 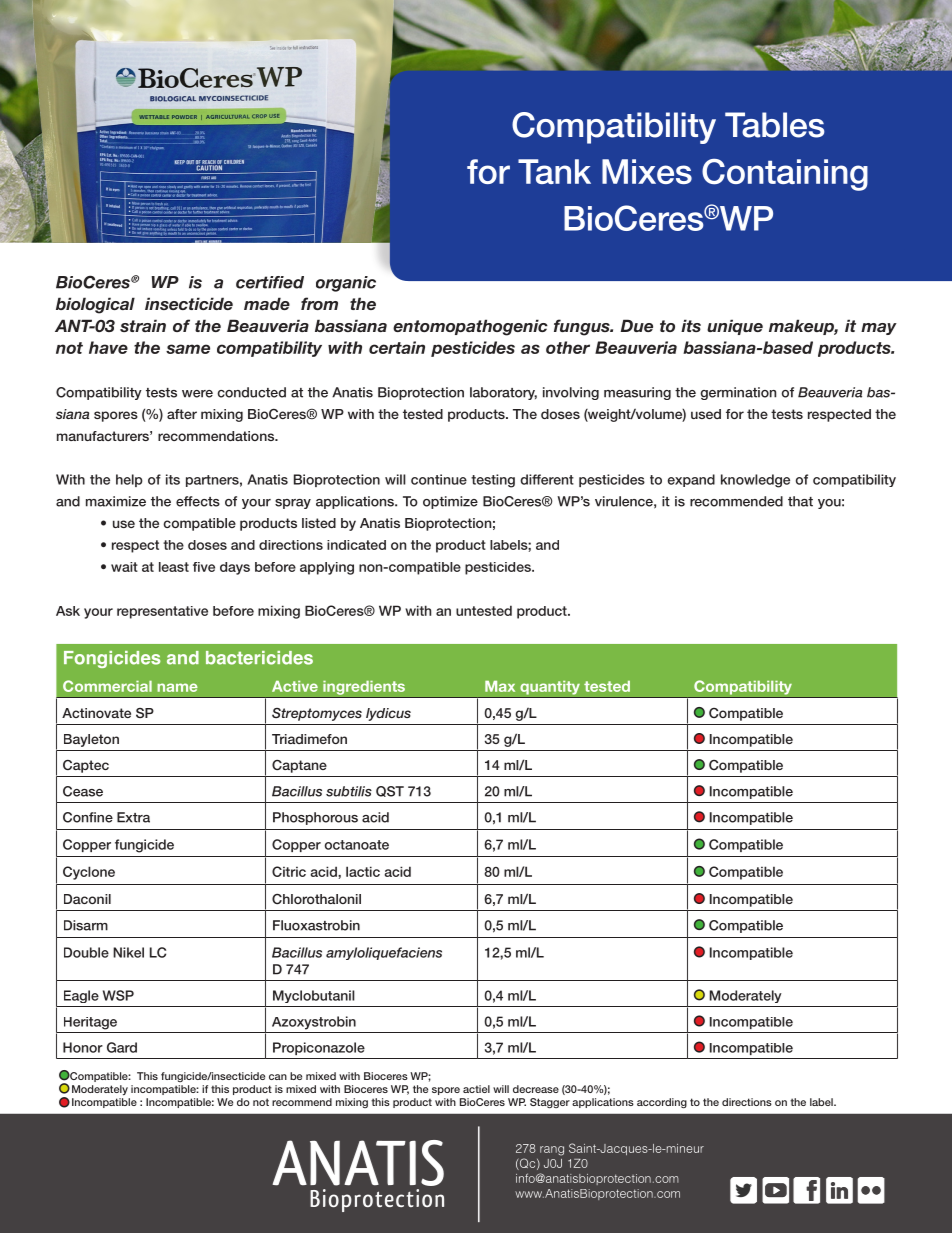 I want to click on Containing, so click(x=785, y=175).
